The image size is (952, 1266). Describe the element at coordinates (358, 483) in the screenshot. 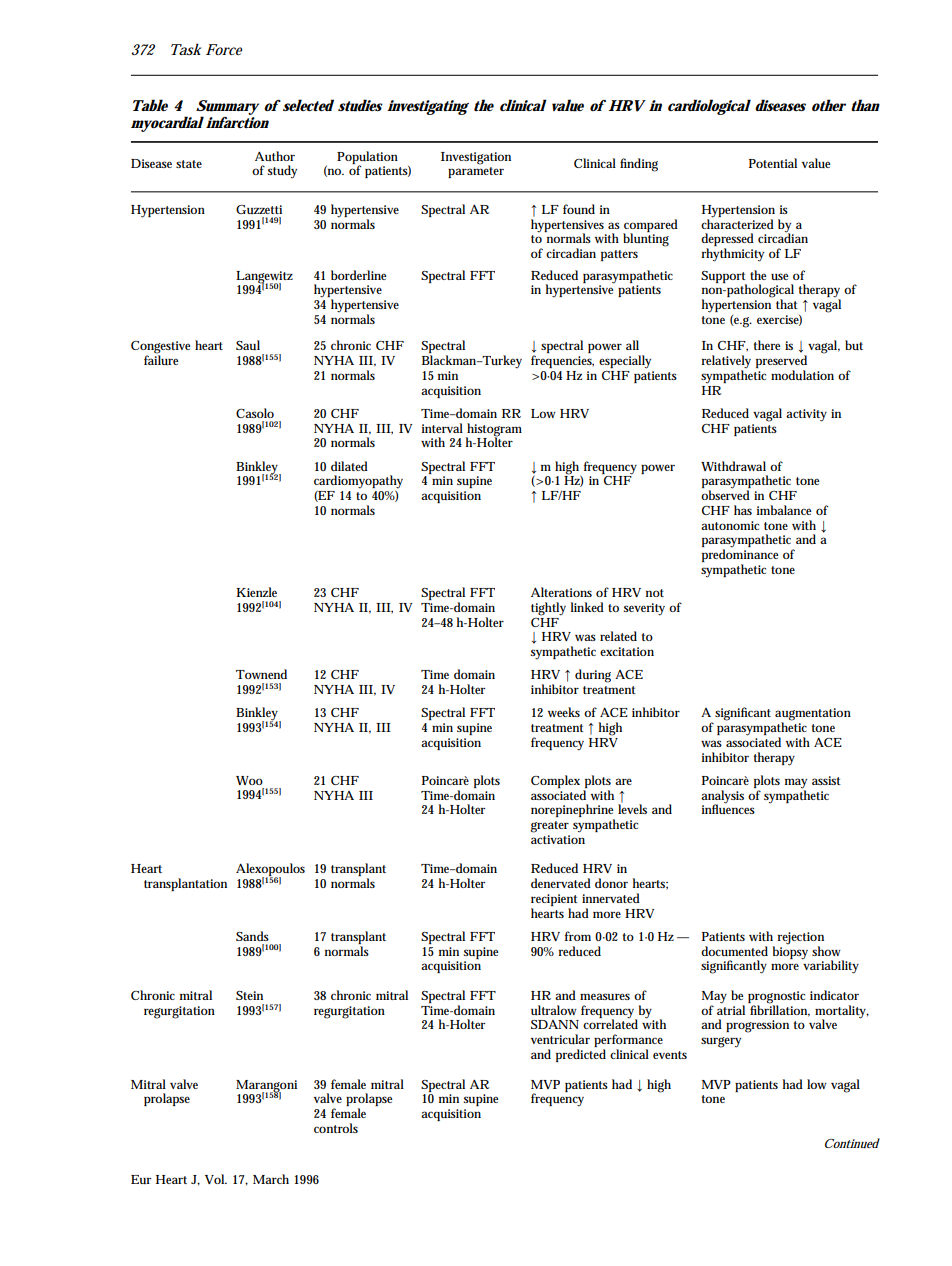

I see `cardiomyopathy` at that location.
